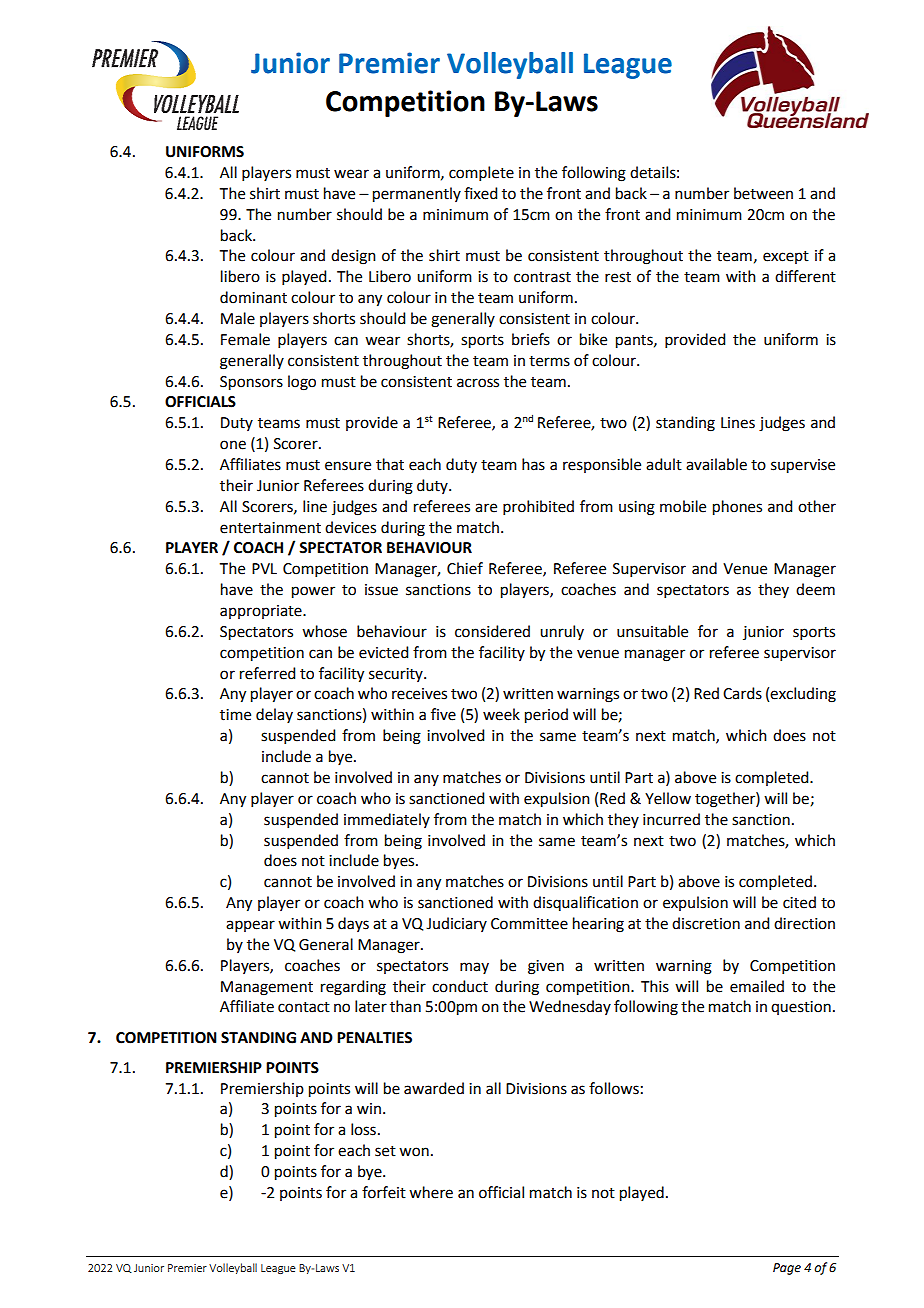 Image resolution: width=924 pixels, height=1308 pixels. What do you see at coordinates (353, 257) in the image?
I see `design` at bounding box center [353, 257].
